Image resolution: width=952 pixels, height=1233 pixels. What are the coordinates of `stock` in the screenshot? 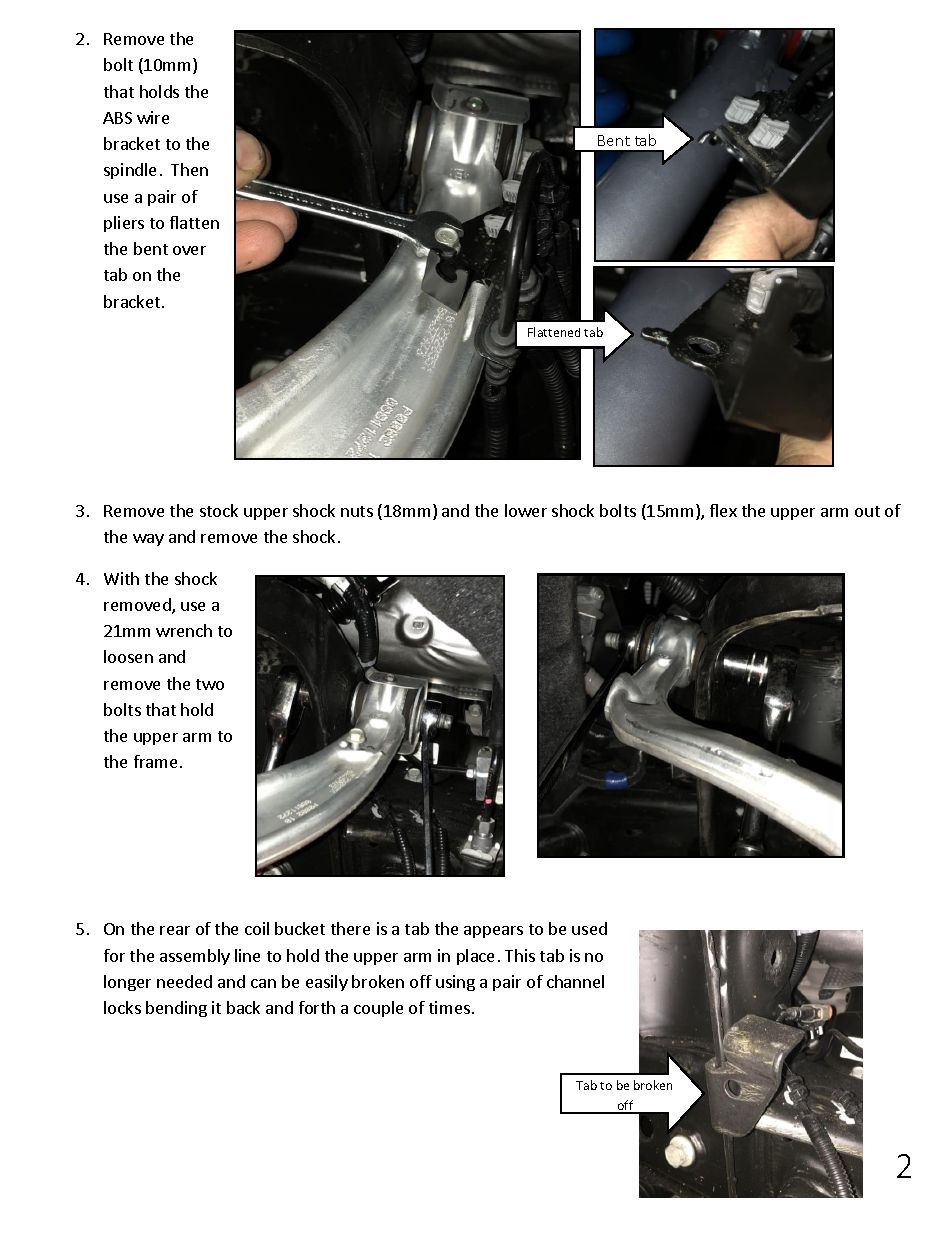 It's located at (219, 510).
